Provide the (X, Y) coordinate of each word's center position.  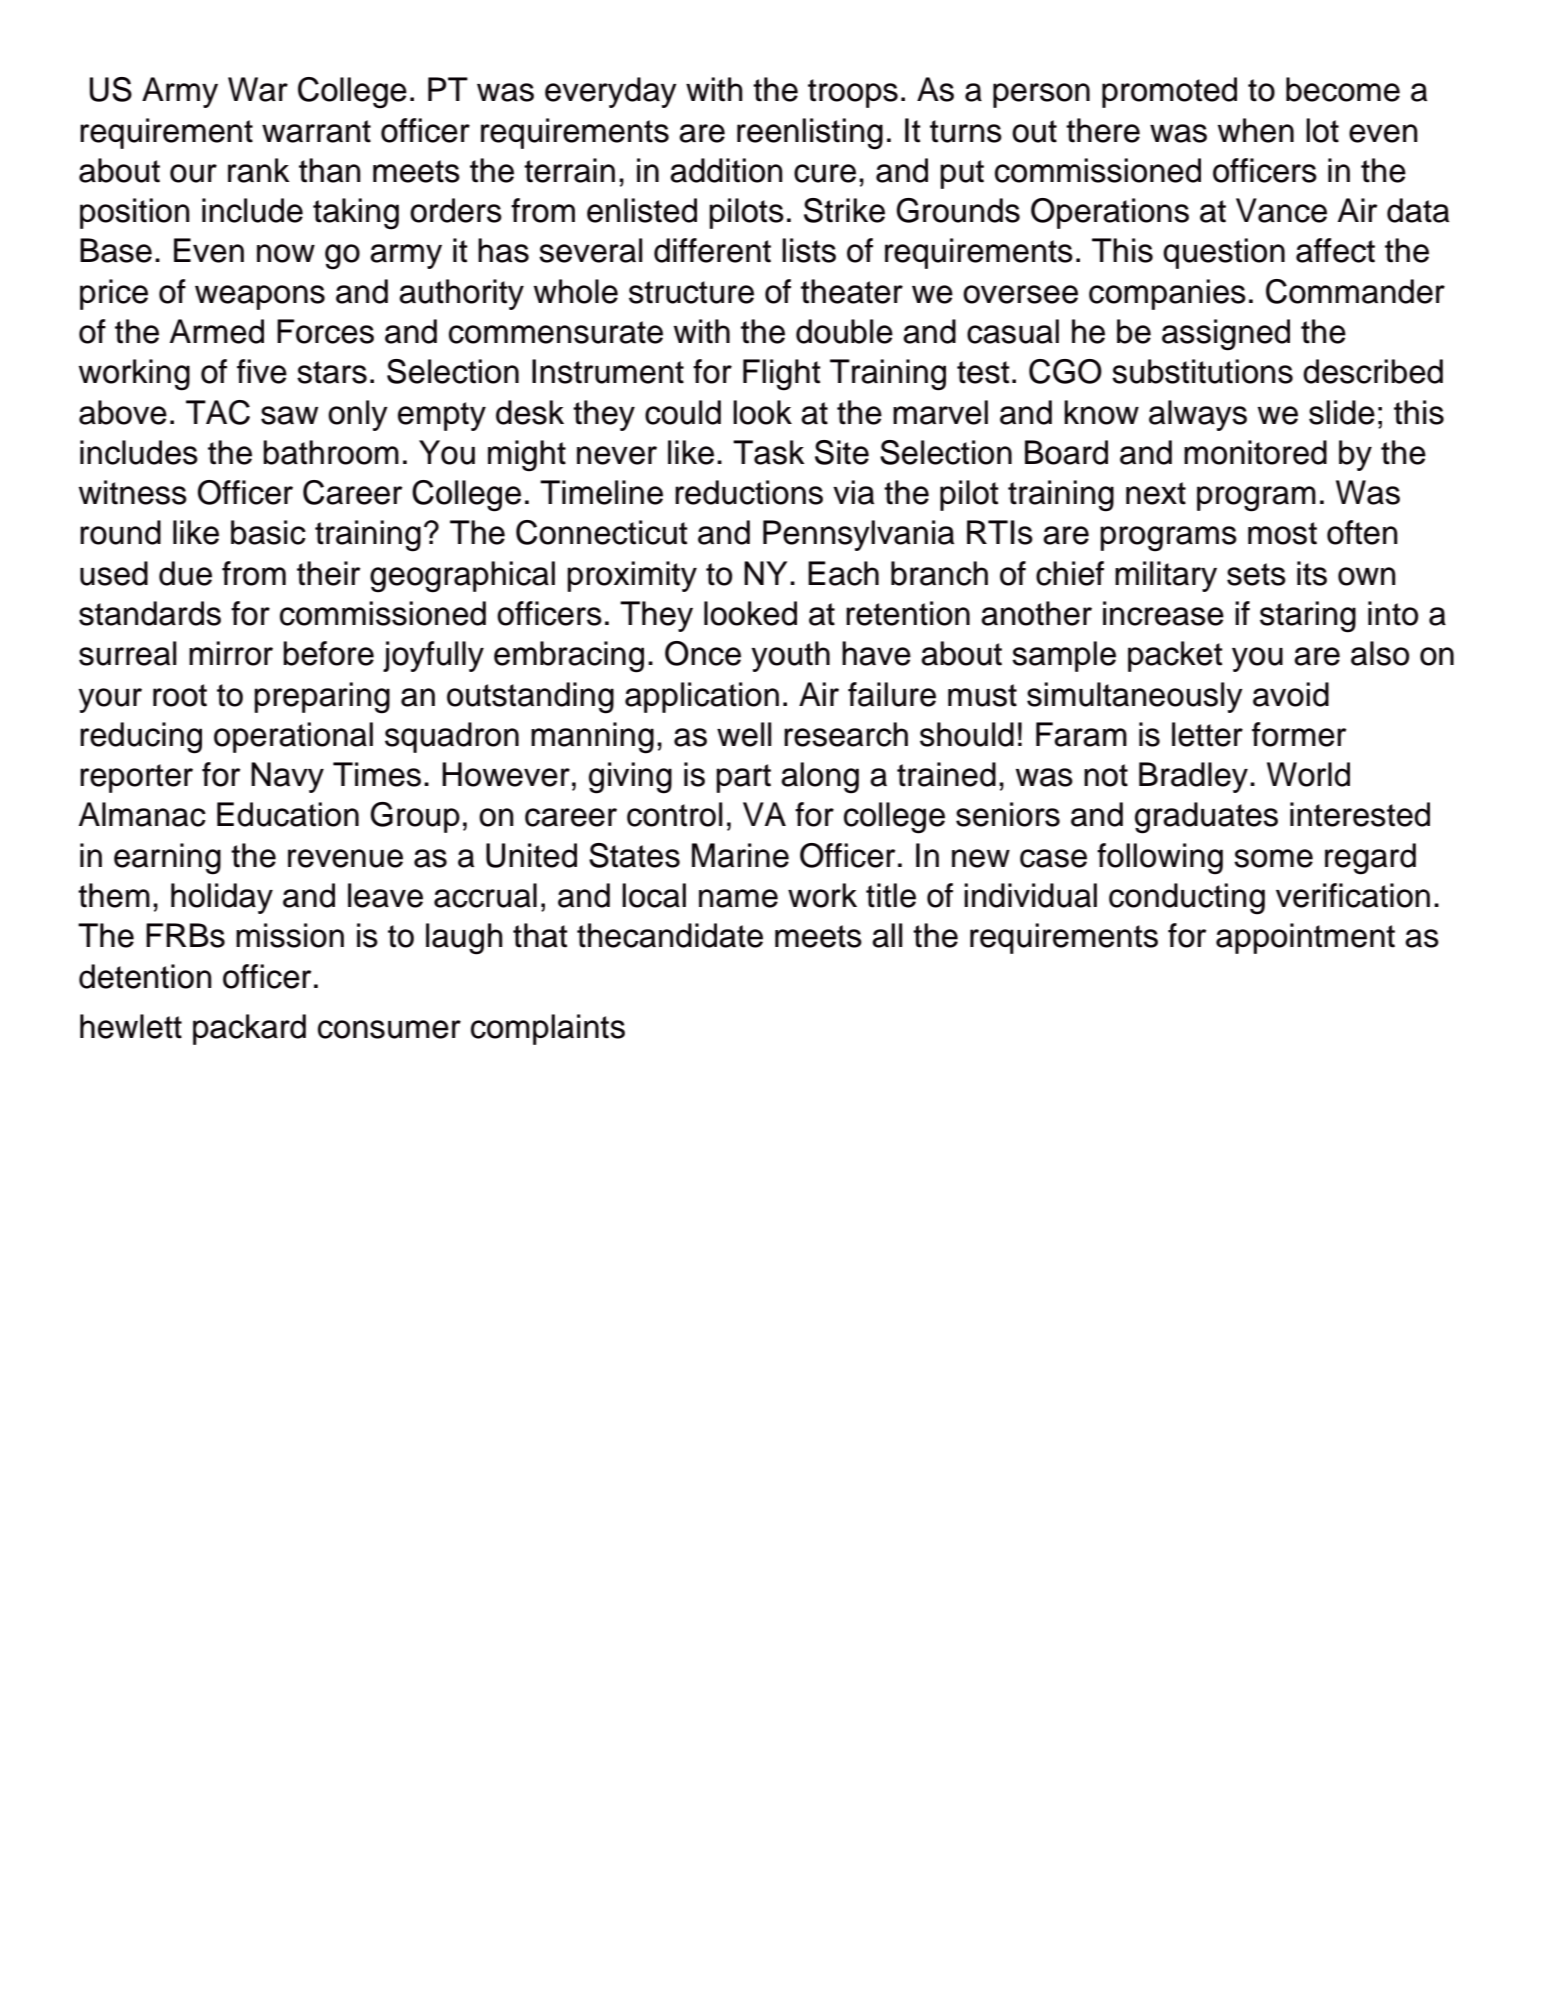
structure (691, 292)
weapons (260, 297)
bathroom (331, 452)
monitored (1255, 452)
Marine (740, 855)
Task (769, 452)
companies (1167, 294)
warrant (316, 131)
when (1256, 130)
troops (853, 93)
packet (1175, 656)
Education (288, 814)
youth (790, 656)
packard (249, 1029)
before (328, 653)
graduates (1206, 818)
